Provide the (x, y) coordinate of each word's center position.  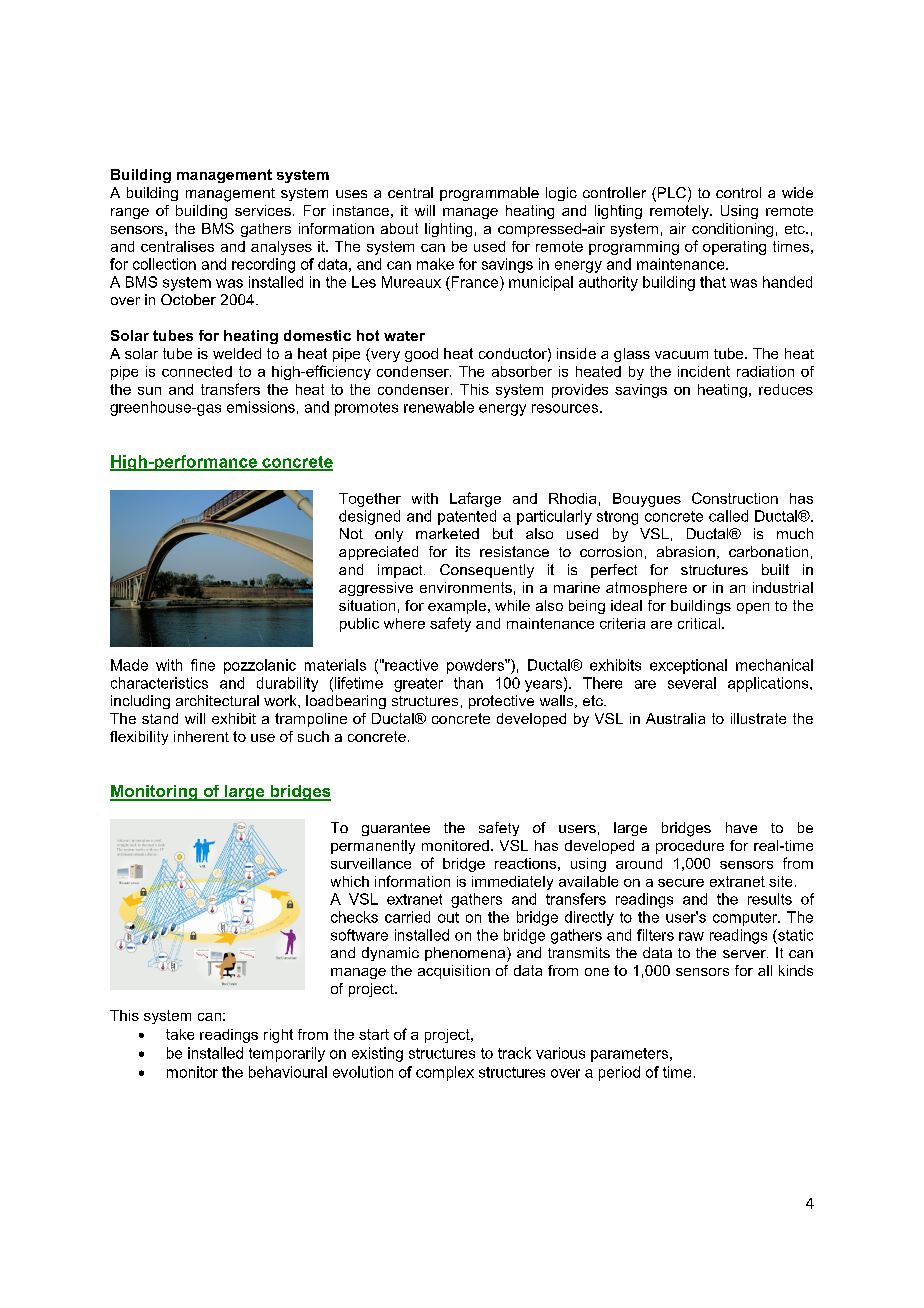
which (350, 881)
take (180, 1034)
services (263, 210)
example (457, 607)
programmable (489, 194)
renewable (439, 407)
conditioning (732, 230)
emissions (261, 407)
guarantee (396, 829)
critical (699, 623)
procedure (690, 847)
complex (445, 1073)
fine (203, 665)
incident (704, 371)
